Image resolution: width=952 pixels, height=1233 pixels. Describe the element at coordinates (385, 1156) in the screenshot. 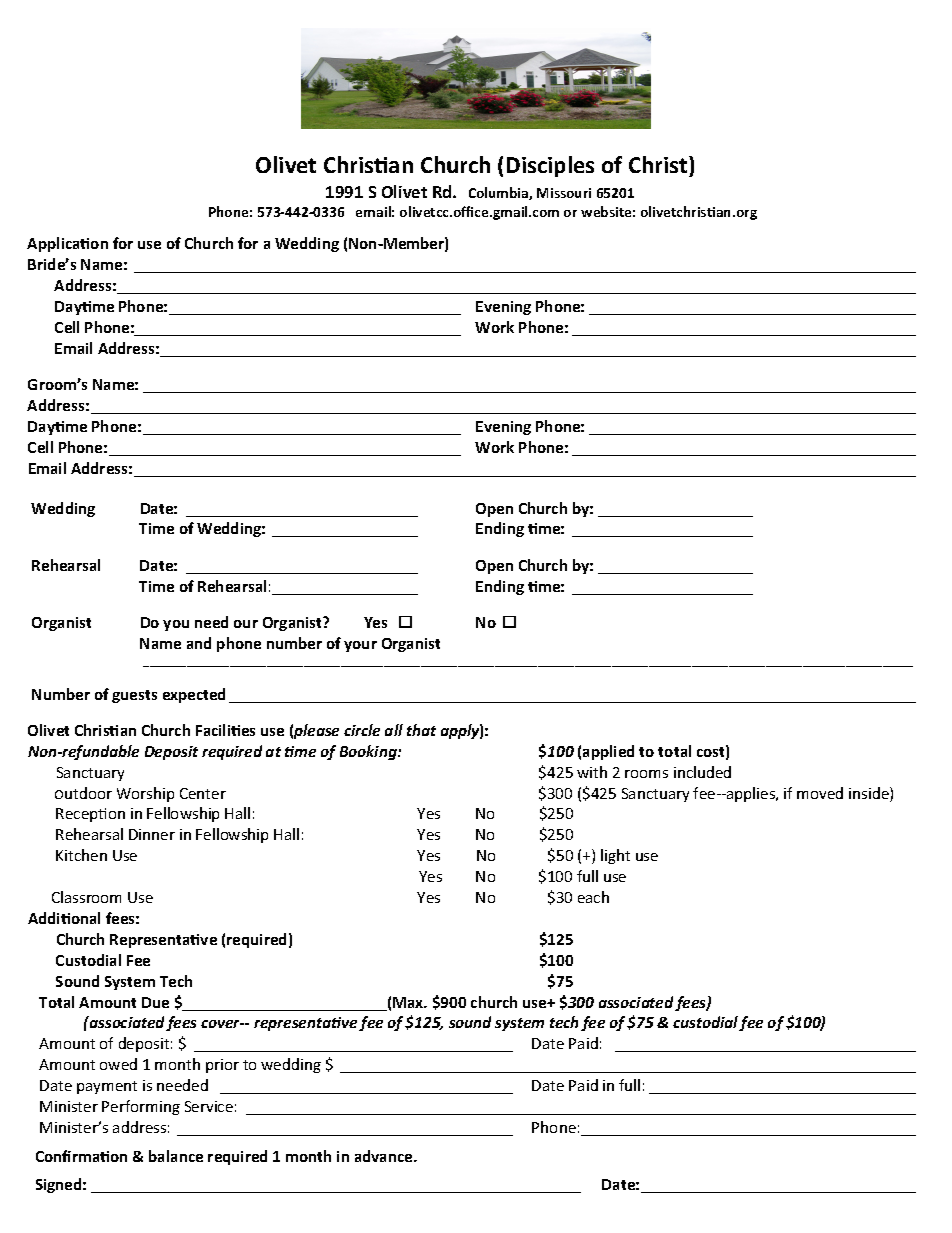

I see `advance` at that location.
